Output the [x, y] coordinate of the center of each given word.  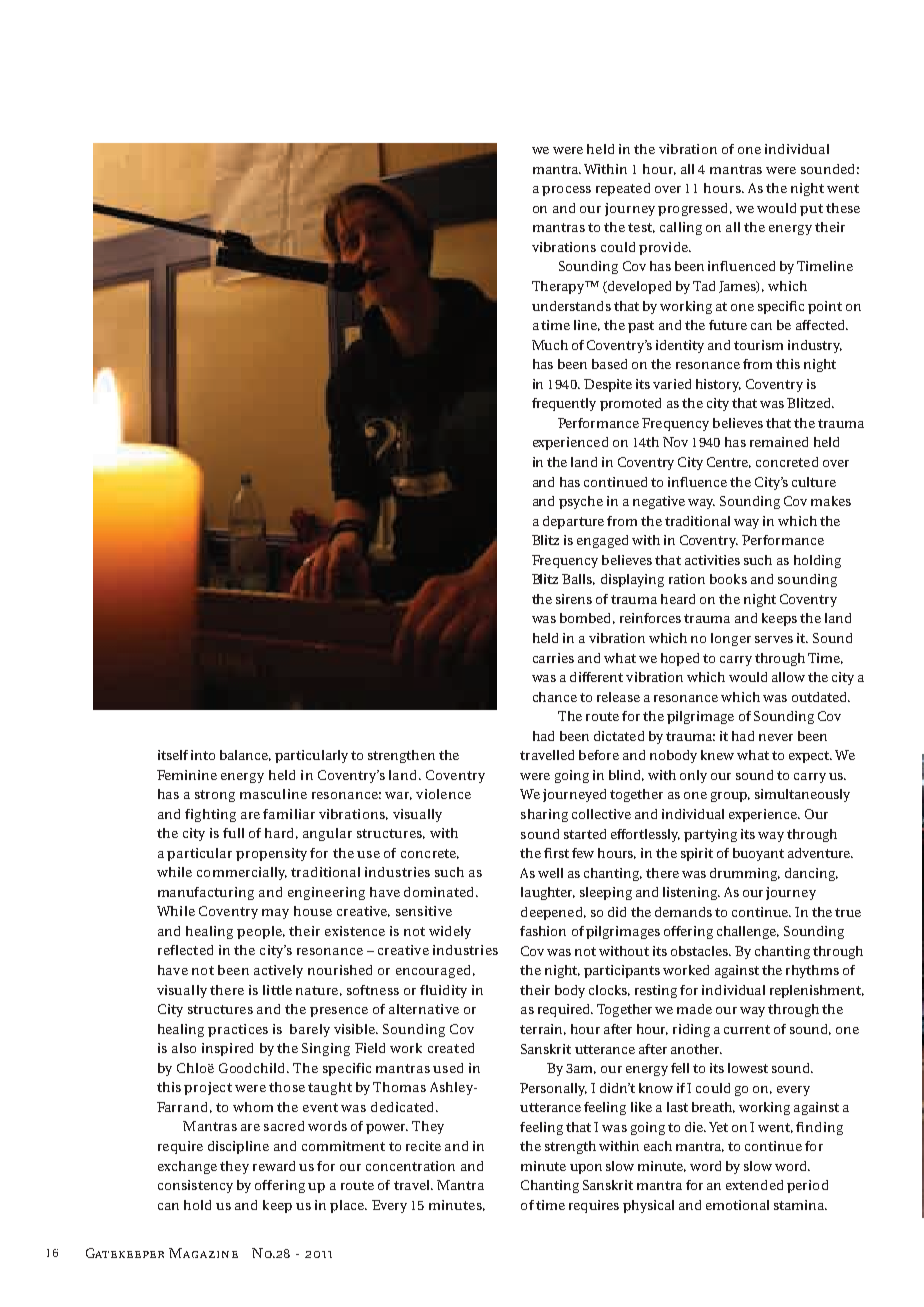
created [451, 1048]
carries [553, 658]
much [550, 345]
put [811, 210]
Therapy [559, 287]
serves [774, 639]
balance [245, 755]
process [566, 191]
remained [779, 442]
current [747, 1029]
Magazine [203, 1253]
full [233, 833]
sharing [544, 815]
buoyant [758, 854]
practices [238, 1030]
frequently [564, 404]
